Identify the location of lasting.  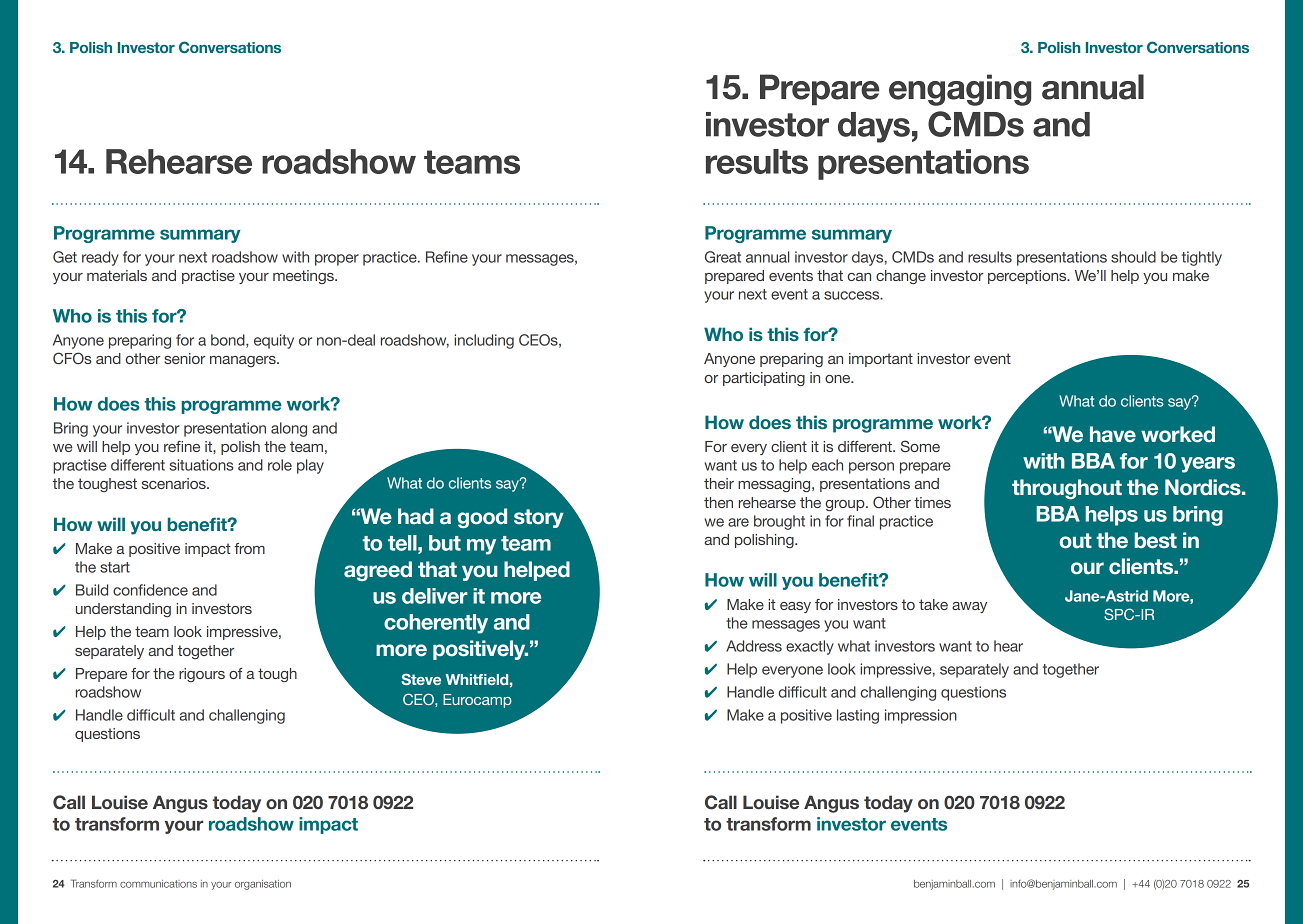
(858, 716).
